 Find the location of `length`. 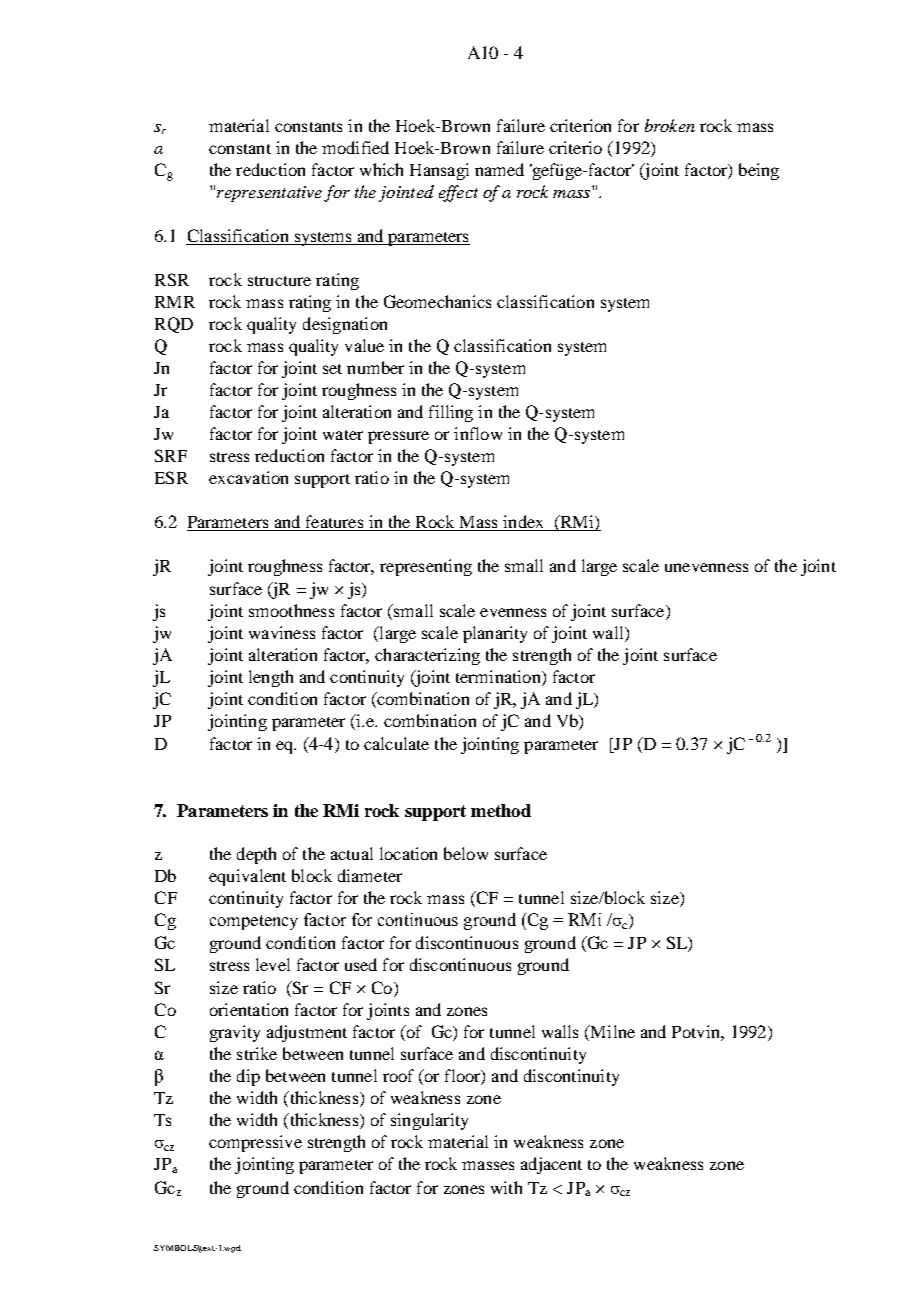

length is located at coordinates (271, 678).
